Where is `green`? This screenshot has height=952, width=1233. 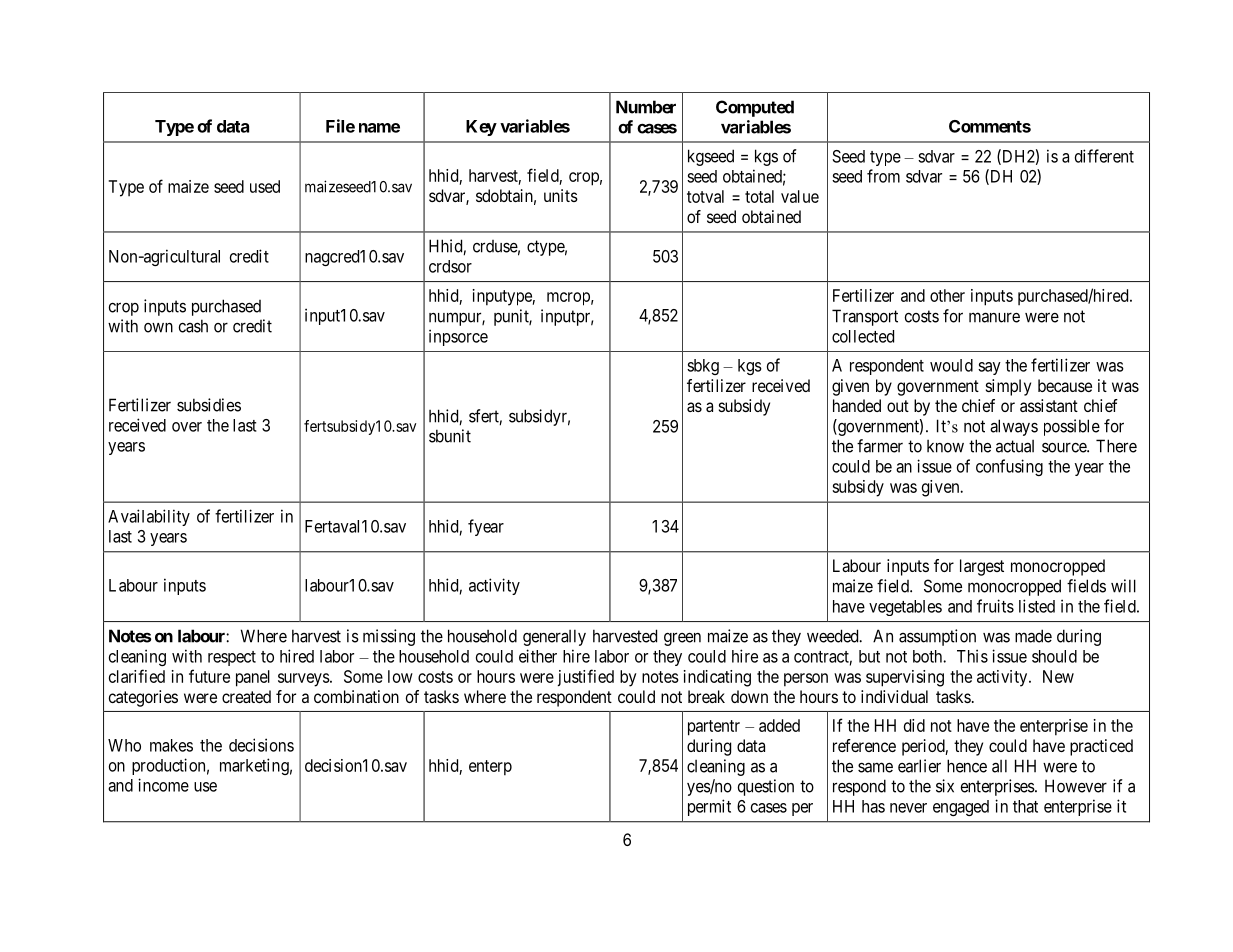
green is located at coordinates (682, 639).
